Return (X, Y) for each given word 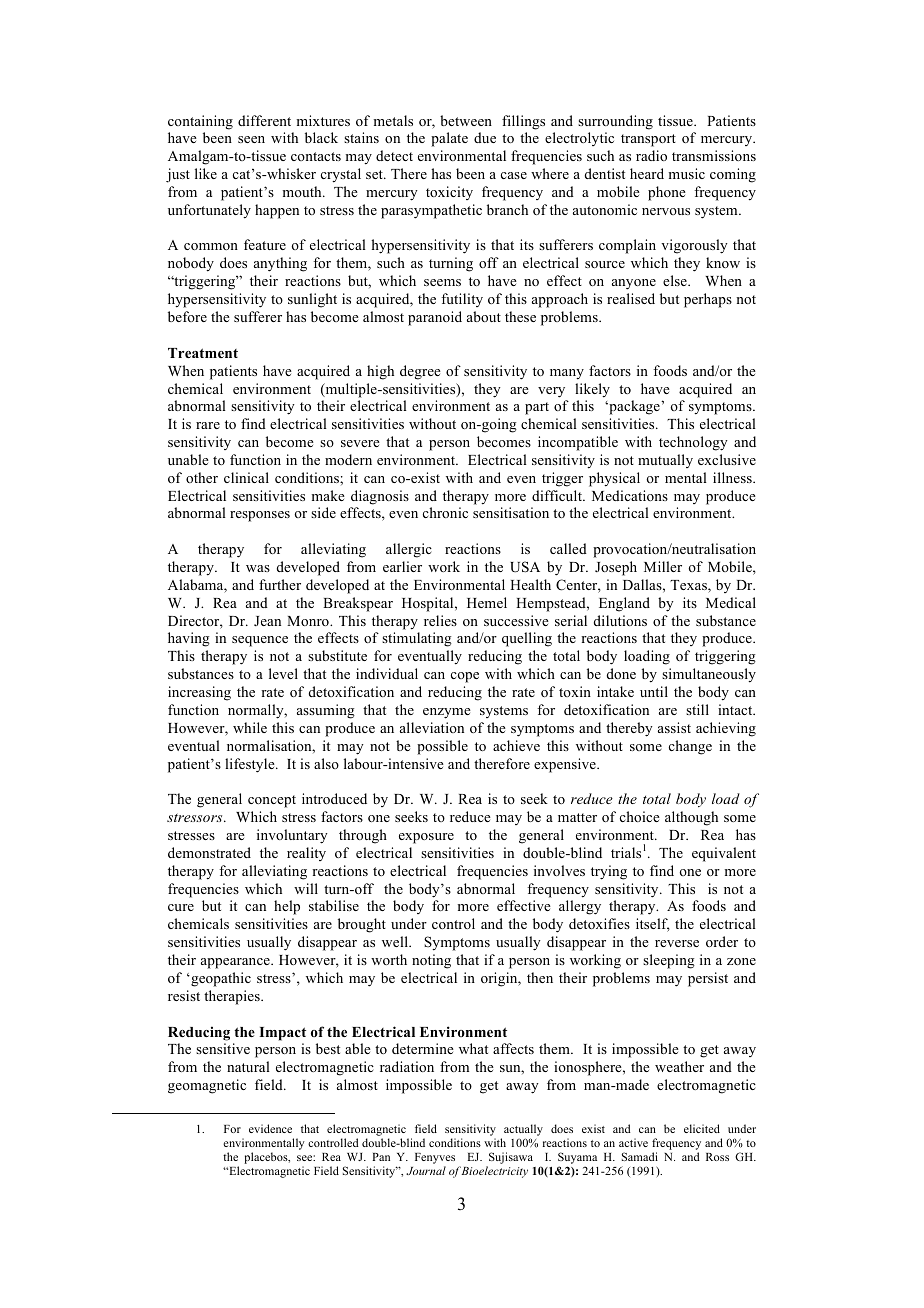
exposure (426, 838)
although (691, 818)
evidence (270, 1128)
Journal (426, 1170)
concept (272, 801)
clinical (246, 477)
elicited (702, 1128)
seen (251, 139)
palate (449, 139)
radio (651, 155)
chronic (445, 512)
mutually (665, 461)
